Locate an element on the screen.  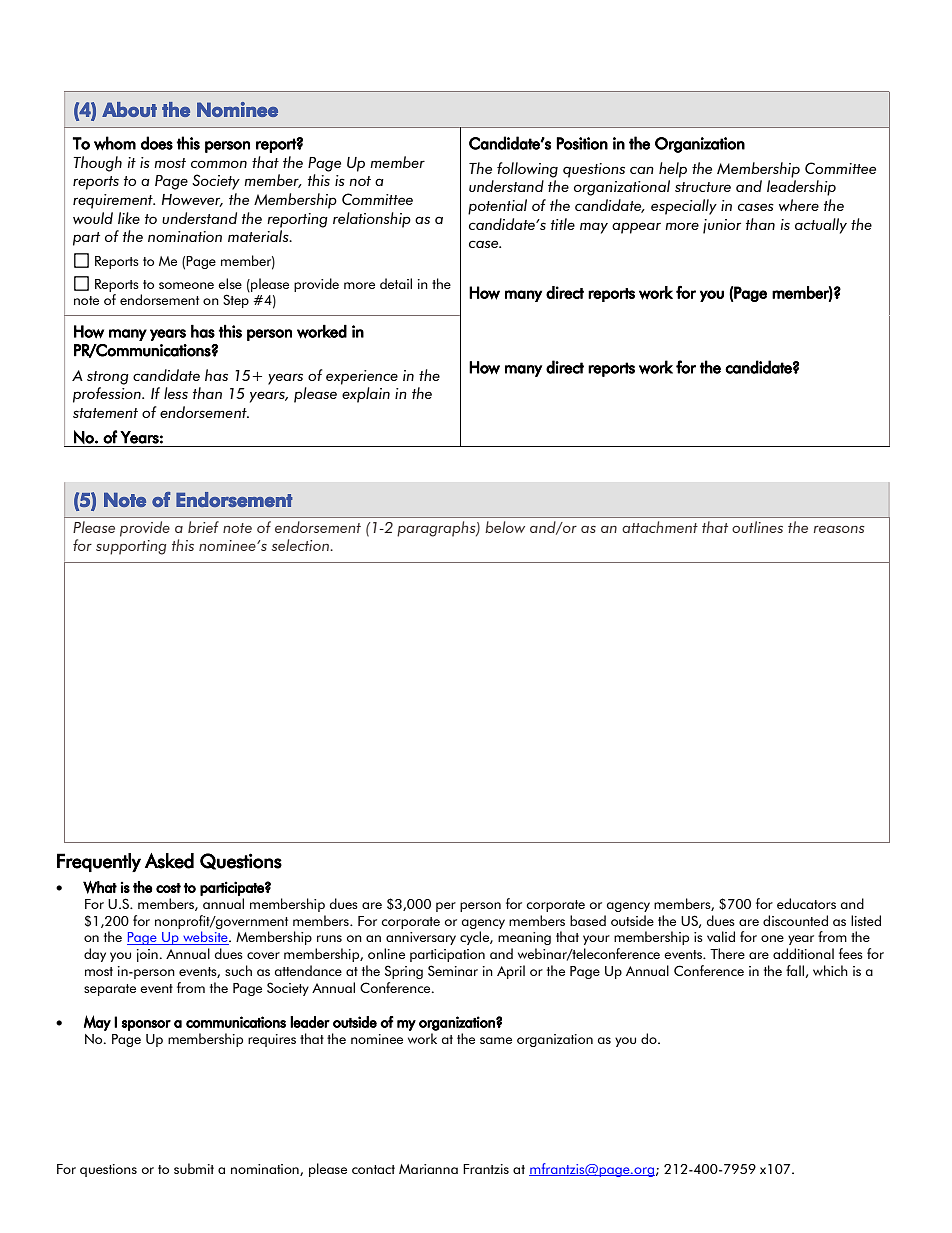
where is located at coordinates (799, 205).
